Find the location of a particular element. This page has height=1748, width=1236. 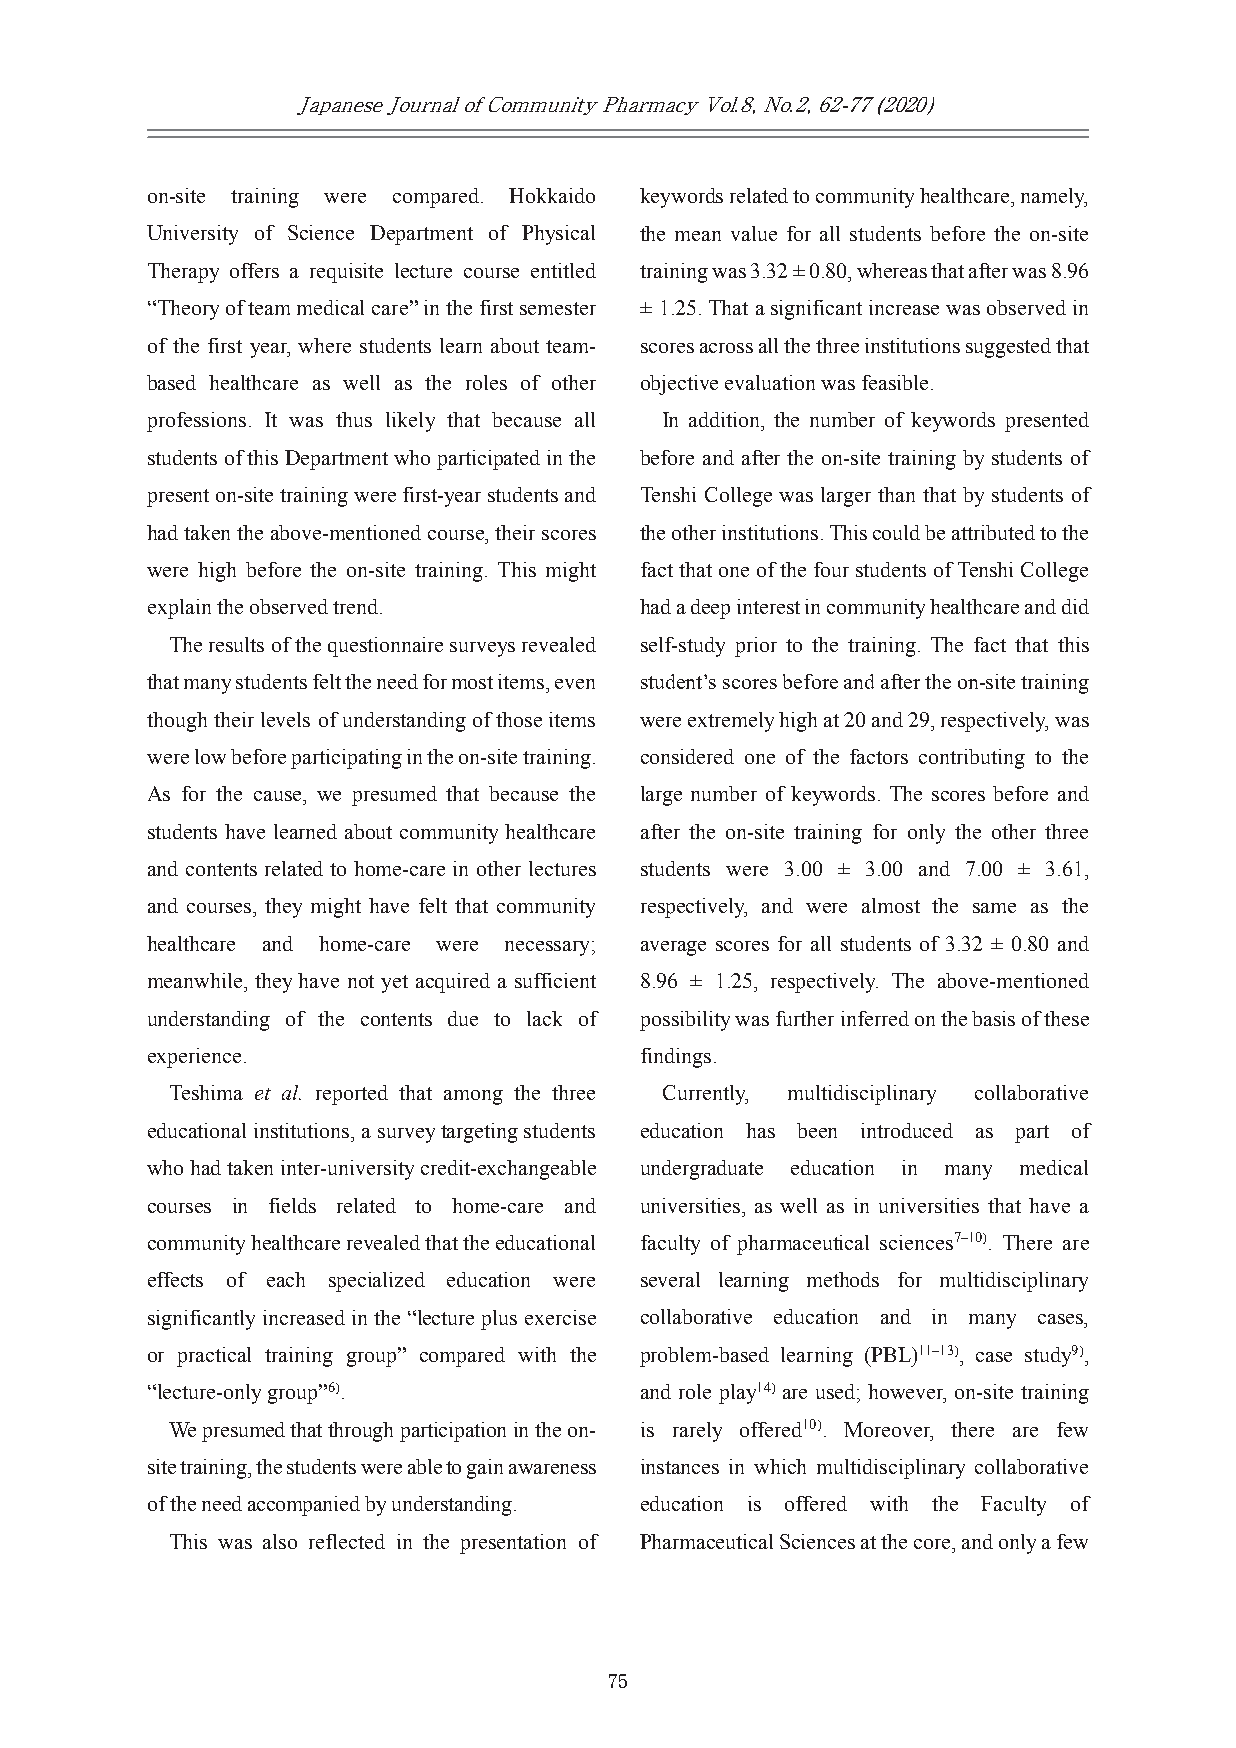

possibility is located at coordinates (685, 1021).
